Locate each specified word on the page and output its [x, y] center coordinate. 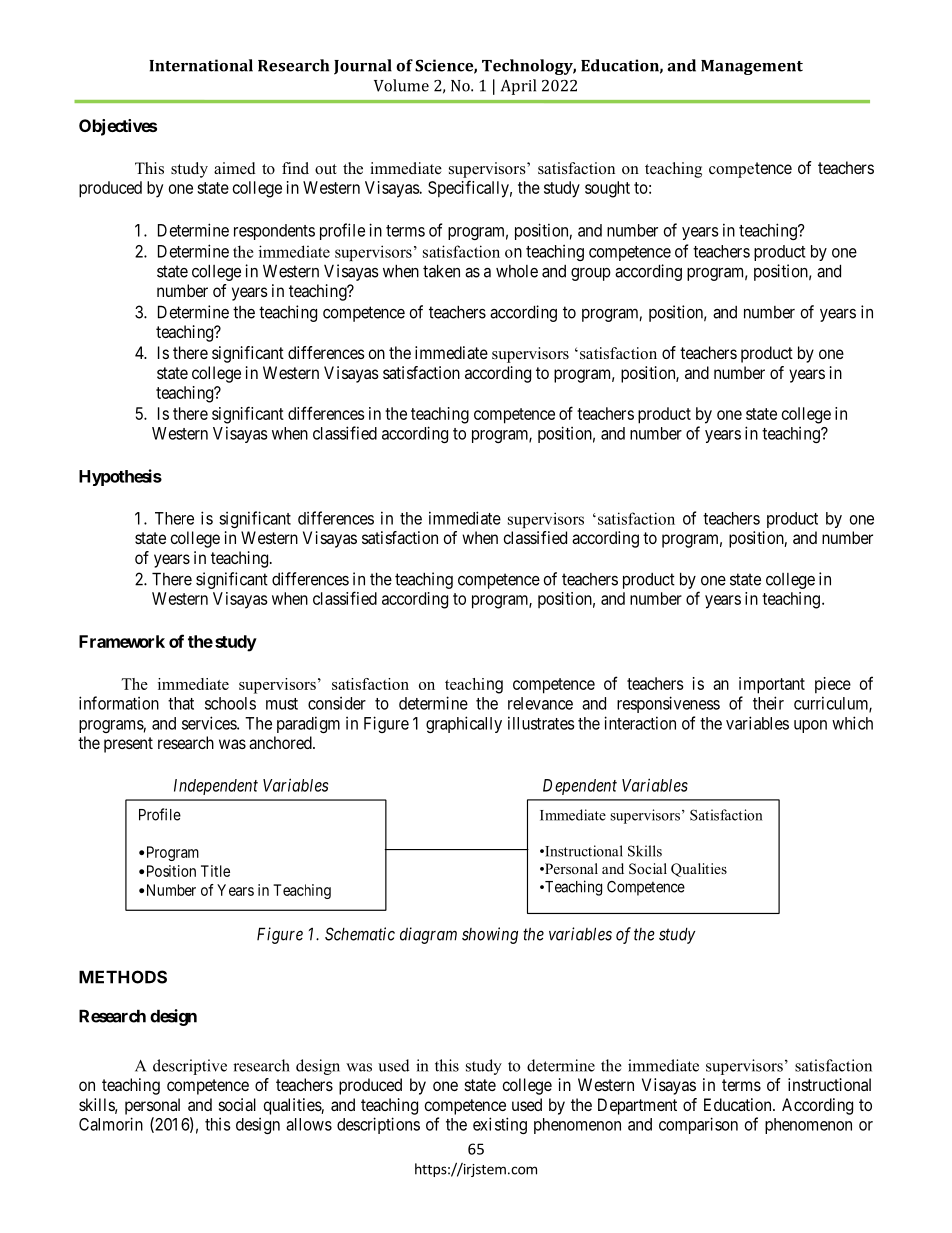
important [772, 685]
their [768, 703]
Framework [122, 641]
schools [230, 703]
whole [517, 271]
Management [752, 67]
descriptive [190, 1067]
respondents [274, 232]
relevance [540, 703]
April [518, 87]
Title [215, 871]
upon [810, 726]
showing [490, 935]
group [591, 274]
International [201, 65]
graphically [464, 724]
